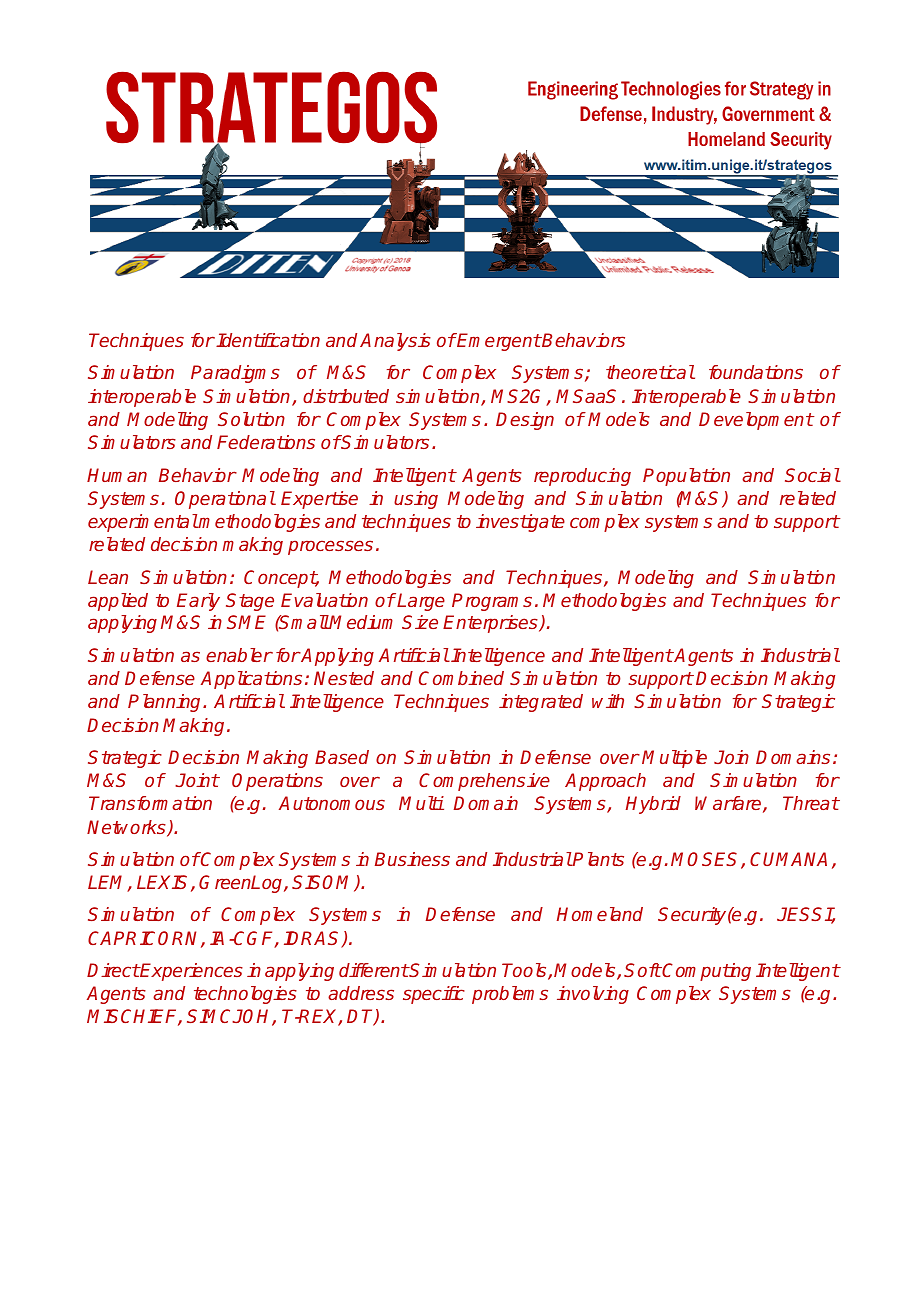 This screenshot has width=924, height=1308. What do you see at coordinates (461, 678) in the screenshot?
I see `Combined` at bounding box center [461, 678].
